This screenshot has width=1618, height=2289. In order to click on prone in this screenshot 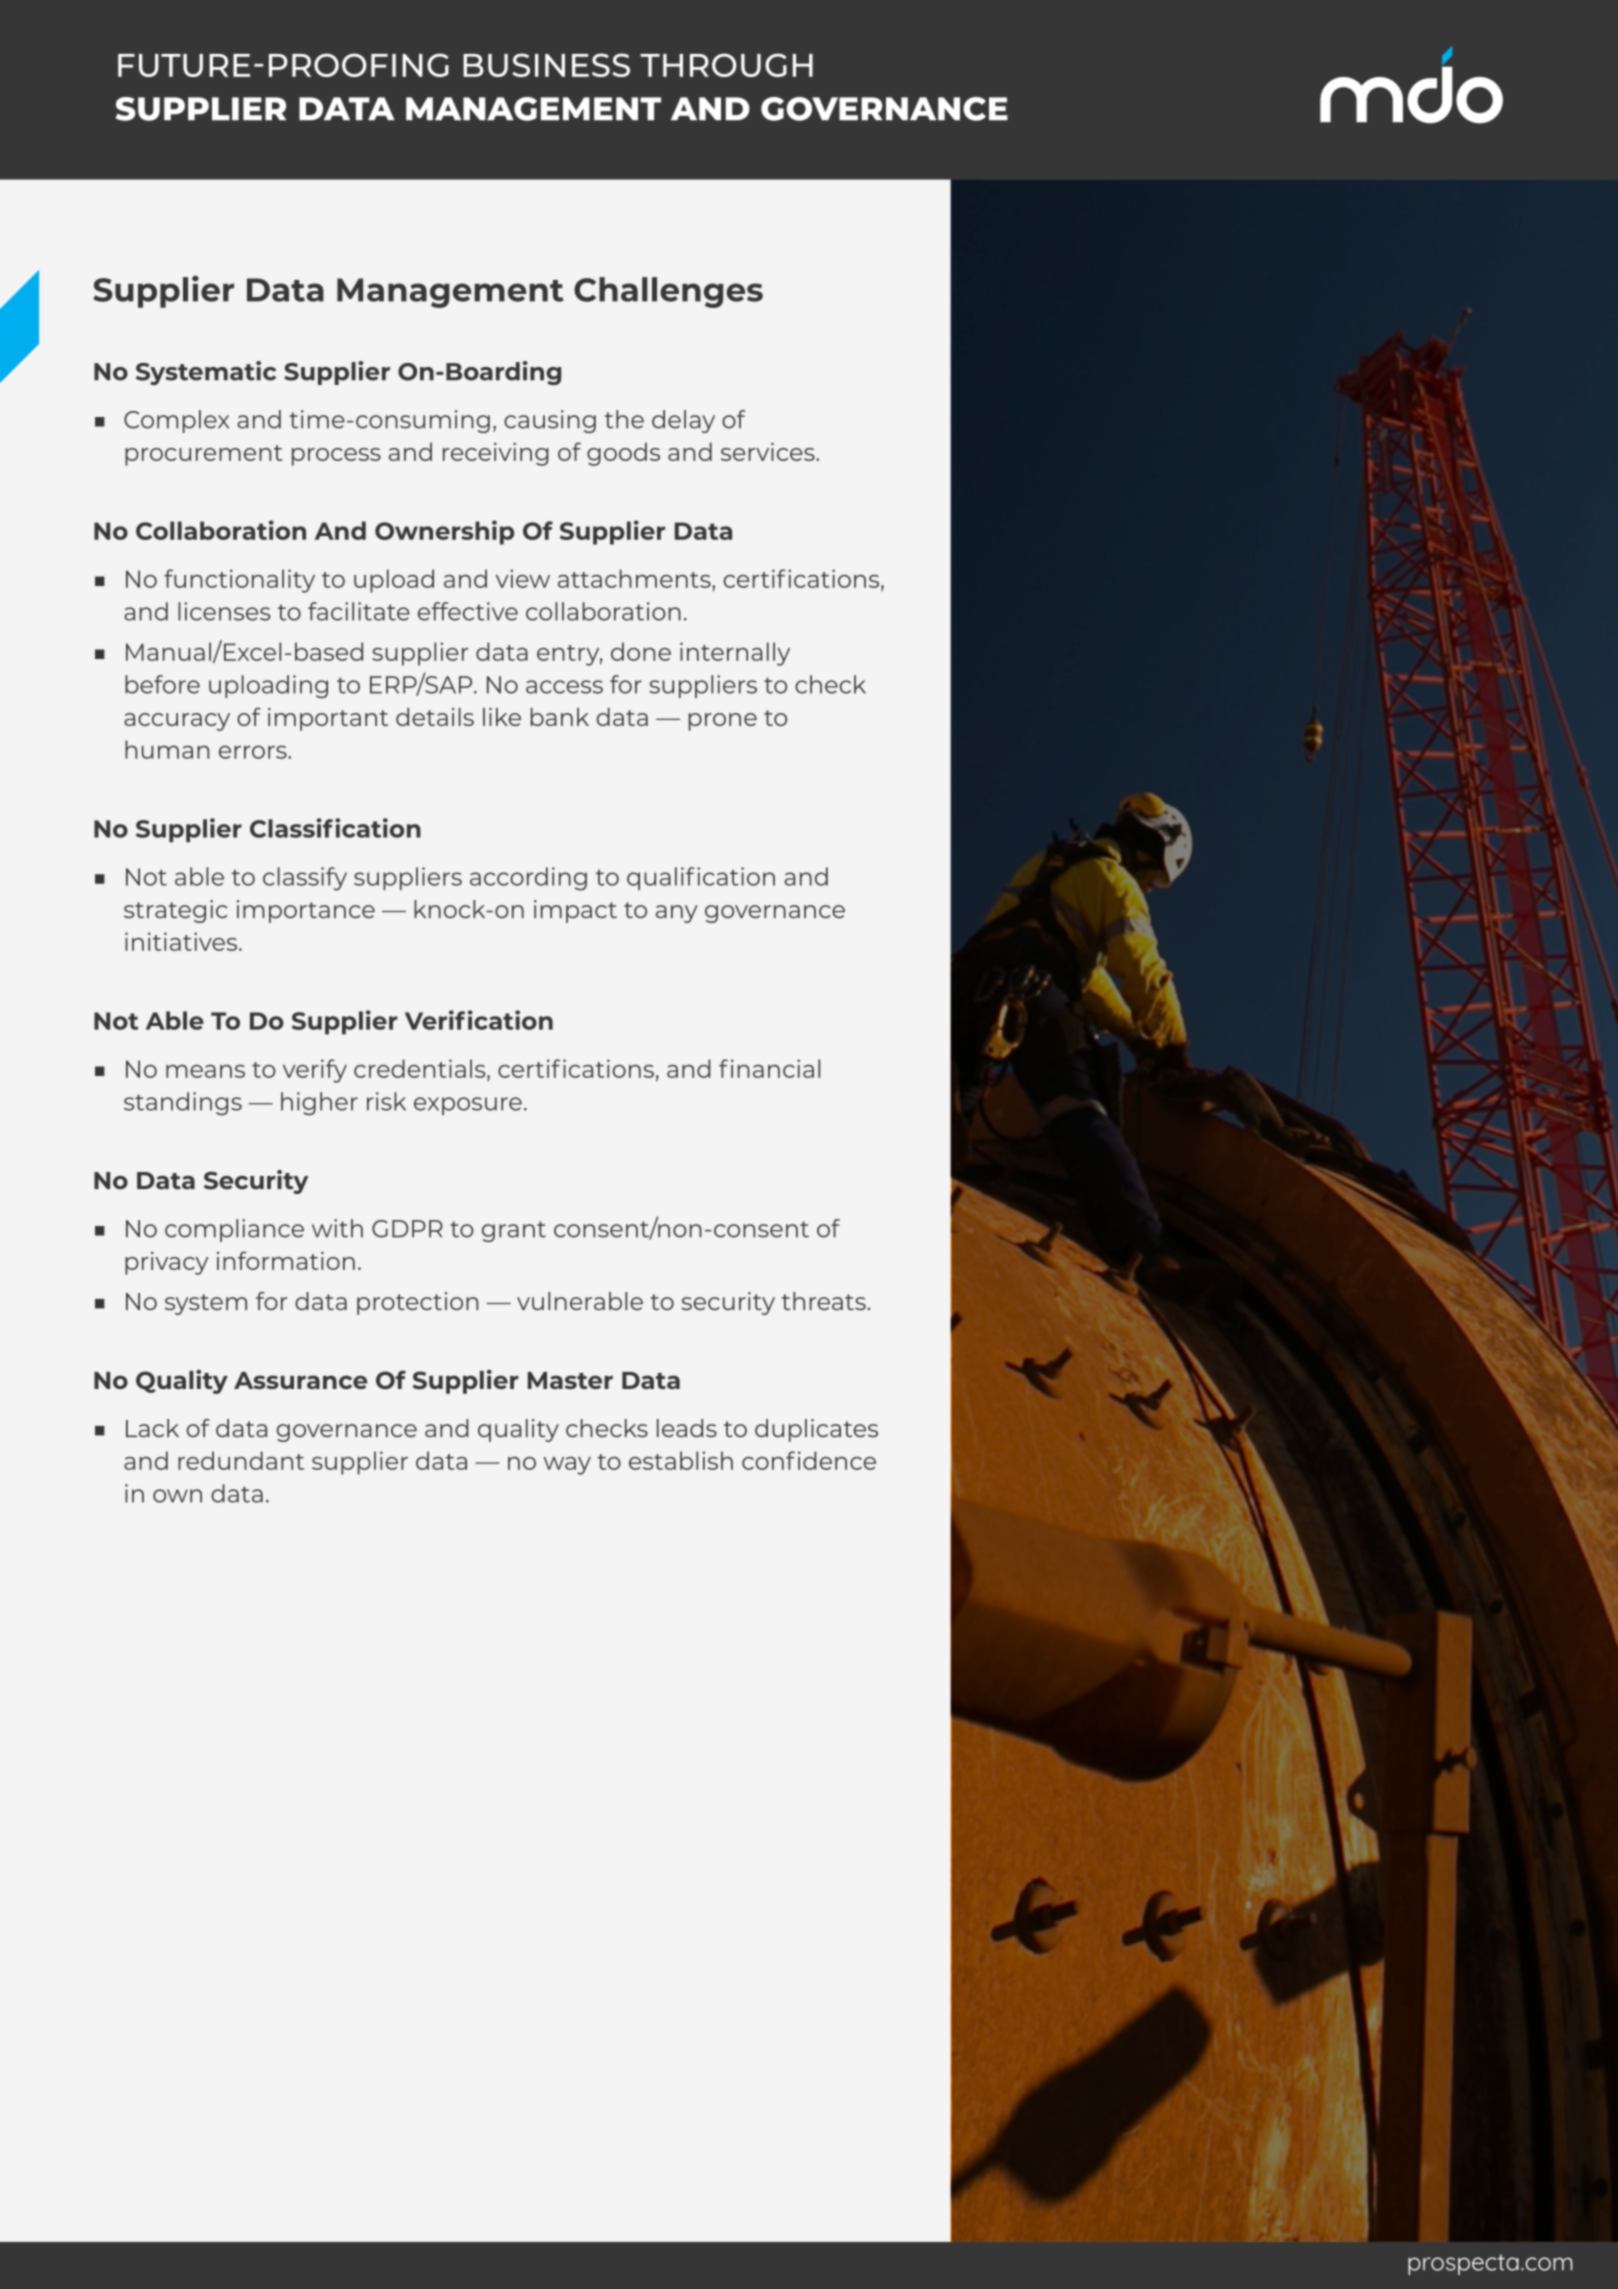, I will do `click(723, 722)`.
